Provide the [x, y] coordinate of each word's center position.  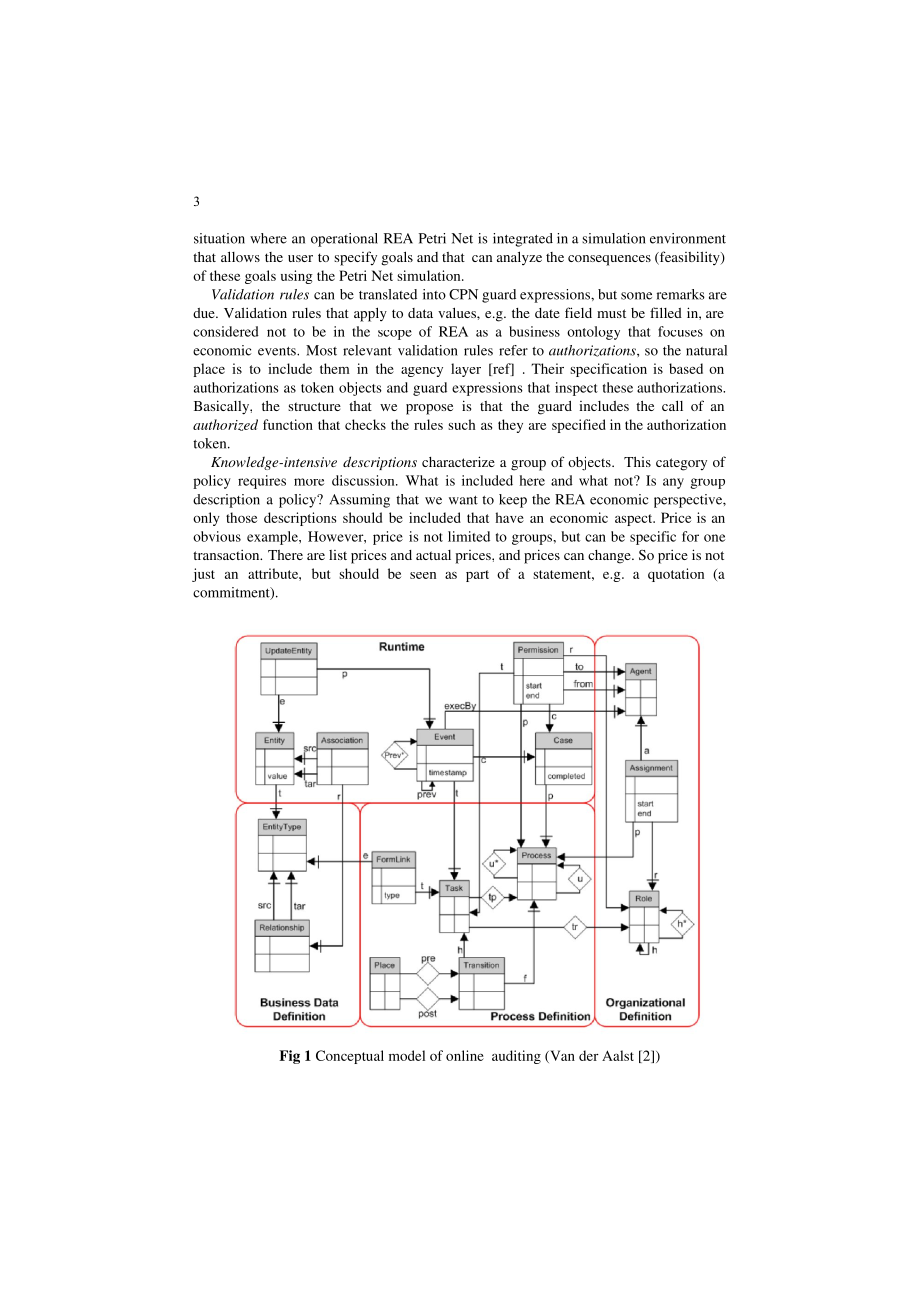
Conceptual [350, 1057]
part [477, 576]
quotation [676, 575]
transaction [227, 555]
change [610, 557]
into [434, 294]
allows [240, 256]
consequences [609, 260]
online [465, 1055]
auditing [516, 1057]
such [461, 424]
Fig [289, 1057]
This [637, 462]
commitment [232, 593]
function [288, 424]
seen [423, 575]
